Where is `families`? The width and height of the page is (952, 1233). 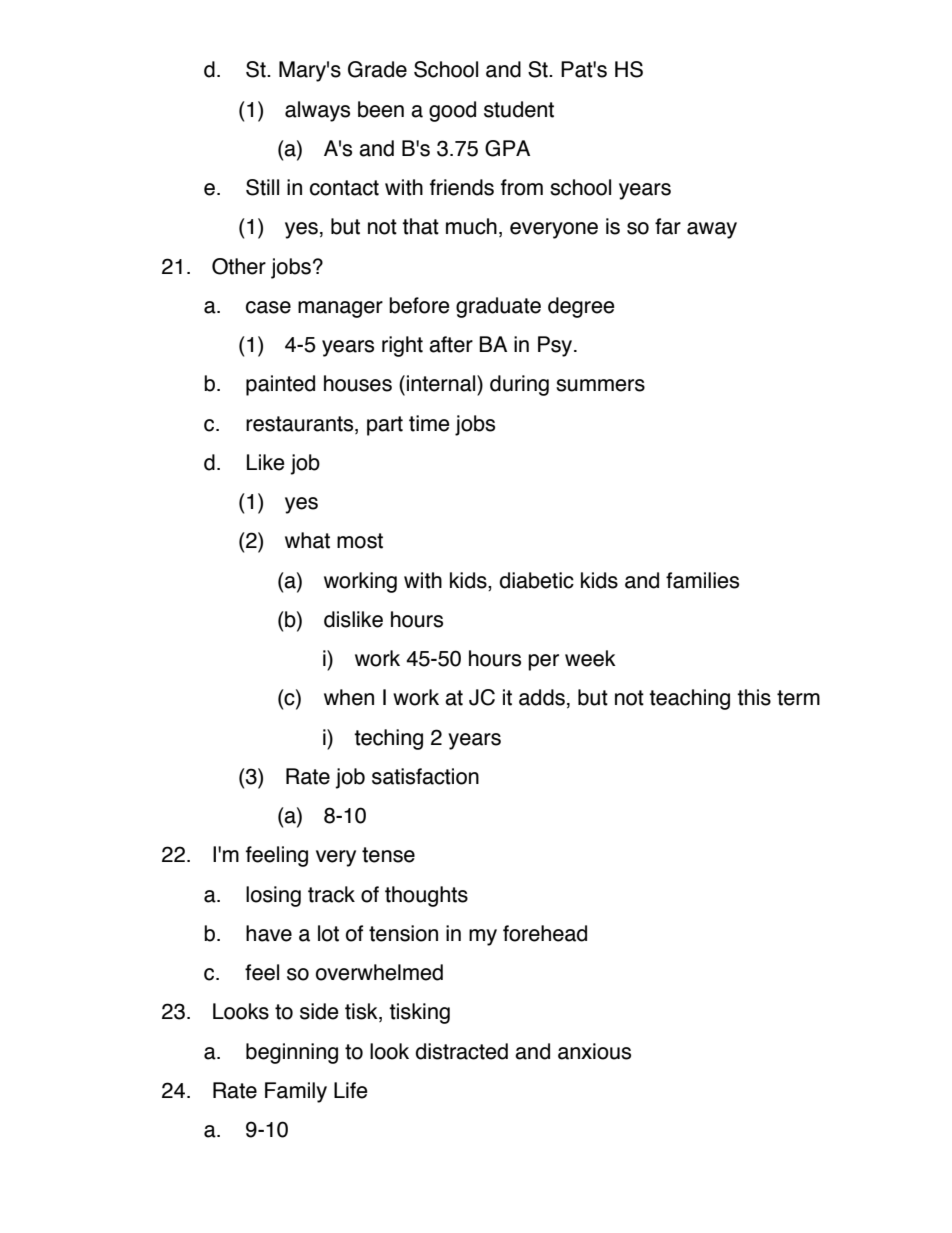
families is located at coordinates (702, 580).
